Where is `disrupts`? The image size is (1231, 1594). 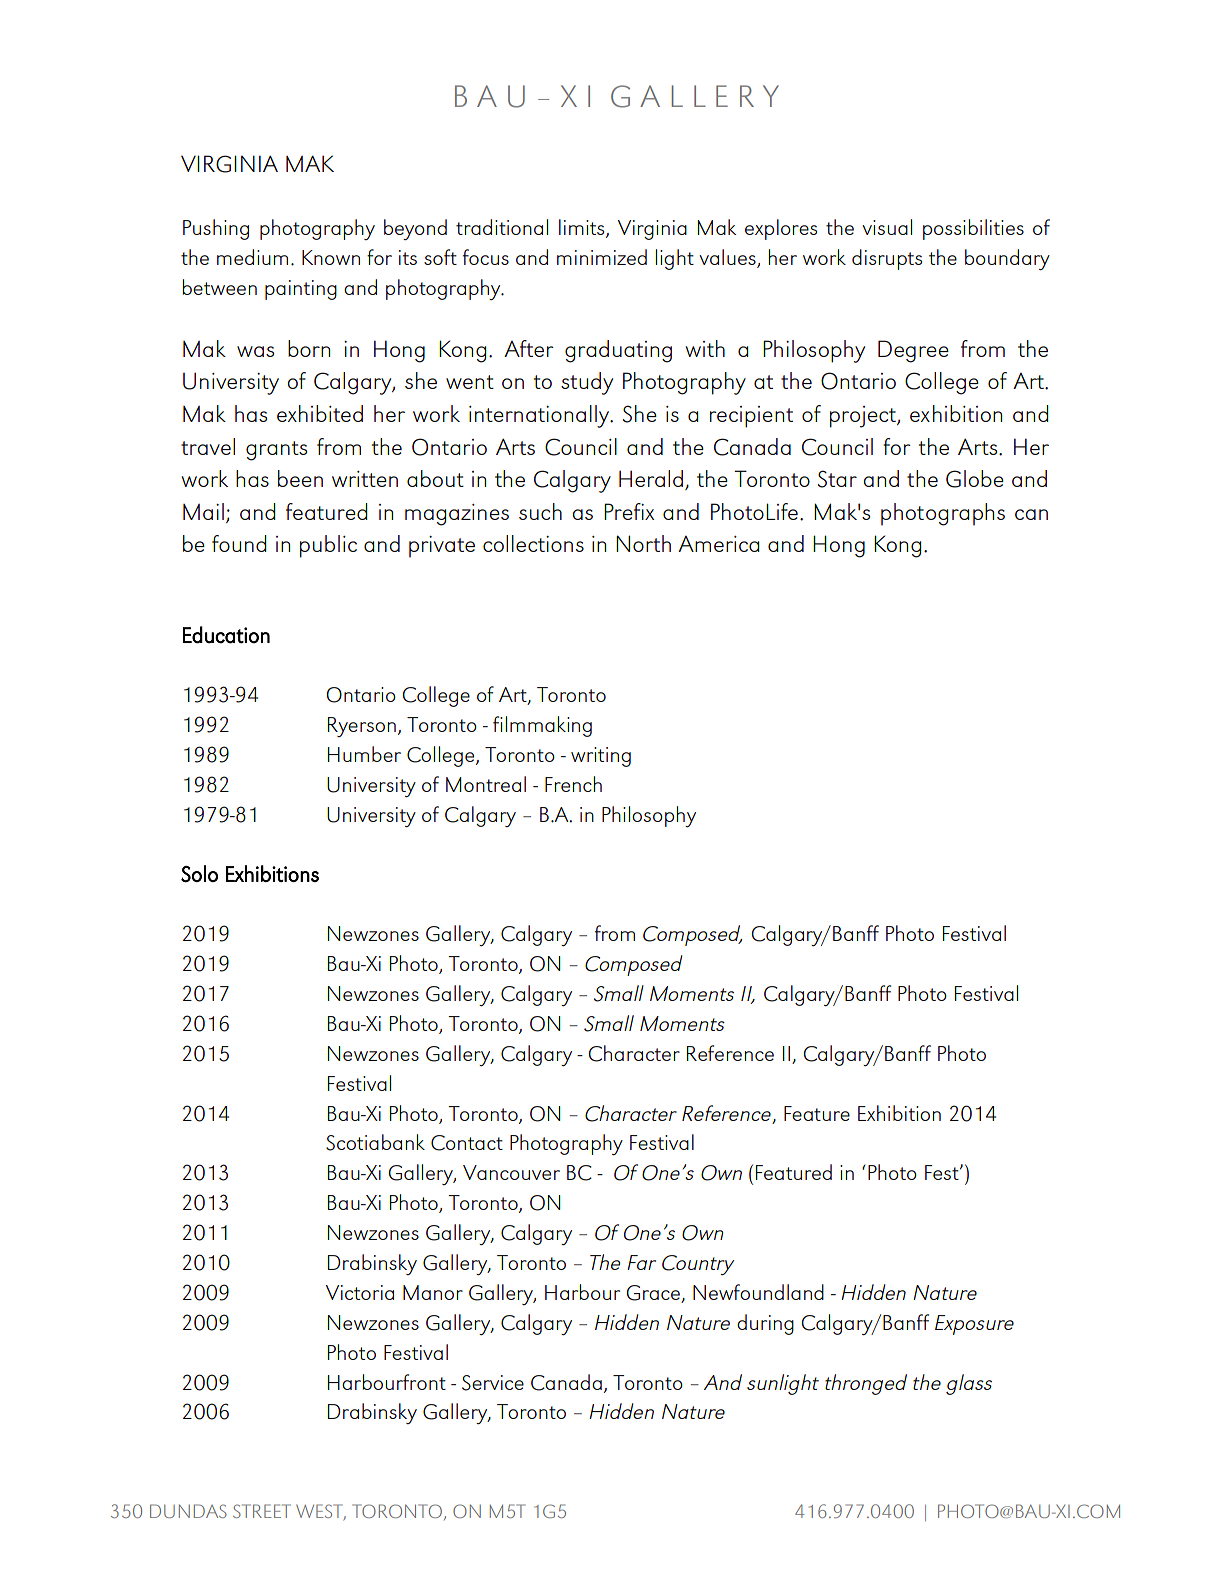
disrupts is located at coordinates (887, 259).
